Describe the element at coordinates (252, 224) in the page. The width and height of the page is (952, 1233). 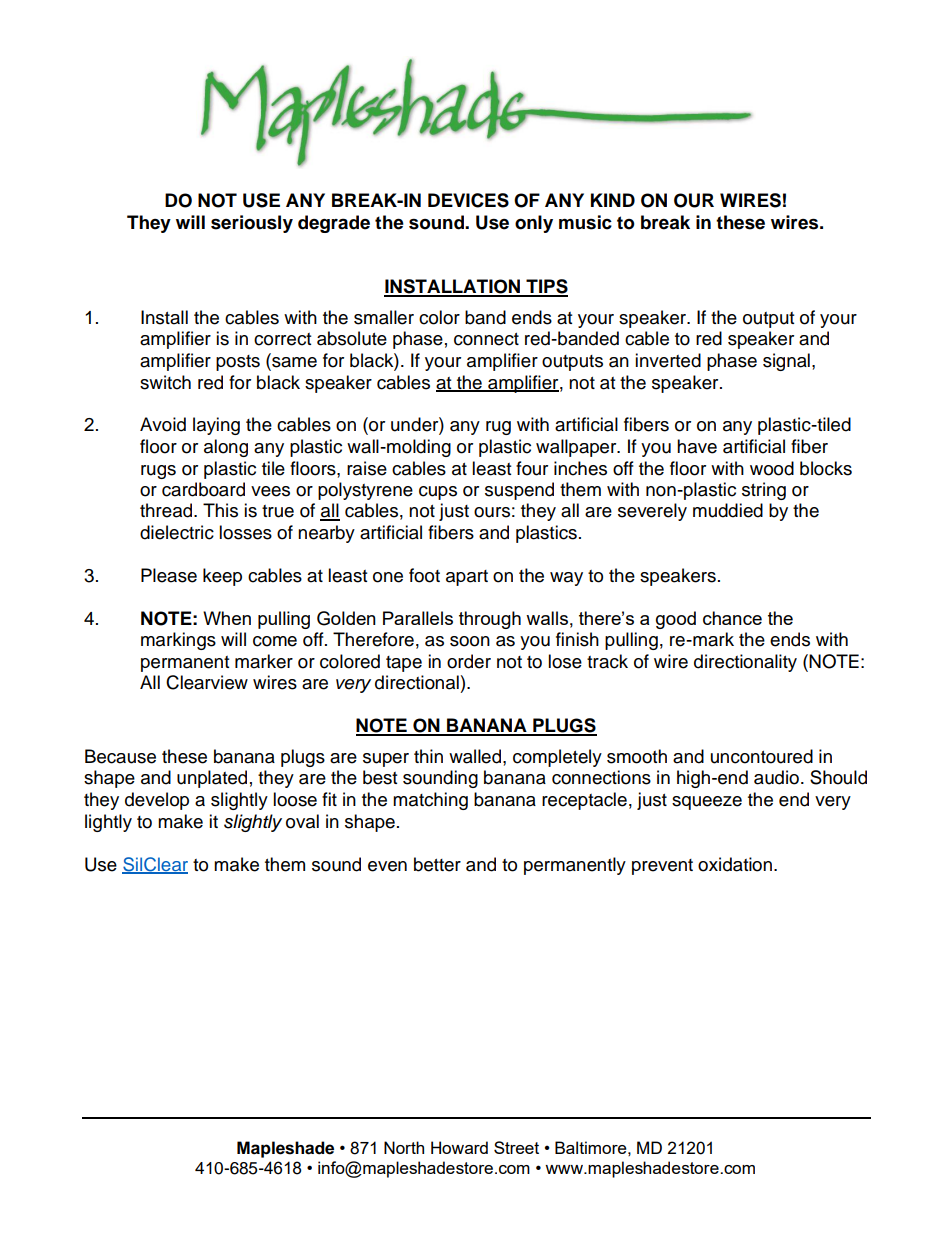
I see `seriously` at that location.
